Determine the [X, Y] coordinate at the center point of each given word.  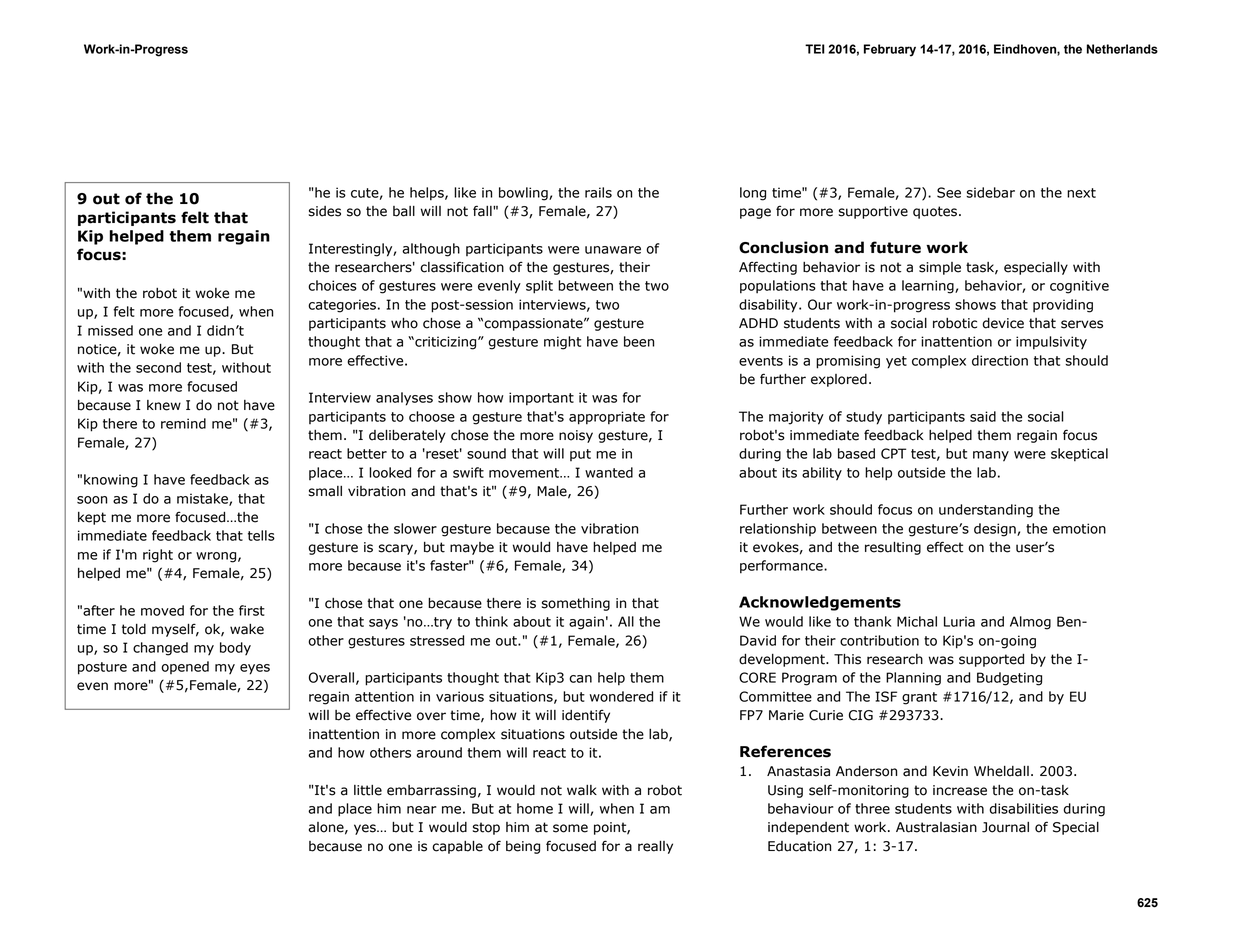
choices [332, 285]
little [368, 790]
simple [940, 268]
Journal [1005, 827]
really [655, 847]
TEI [815, 49]
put [580, 455]
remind [183, 423]
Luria [959, 621]
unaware [613, 250]
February [890, 50]
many [991, 456]
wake [247, 629]
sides [325, 211]
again [586, 623]
